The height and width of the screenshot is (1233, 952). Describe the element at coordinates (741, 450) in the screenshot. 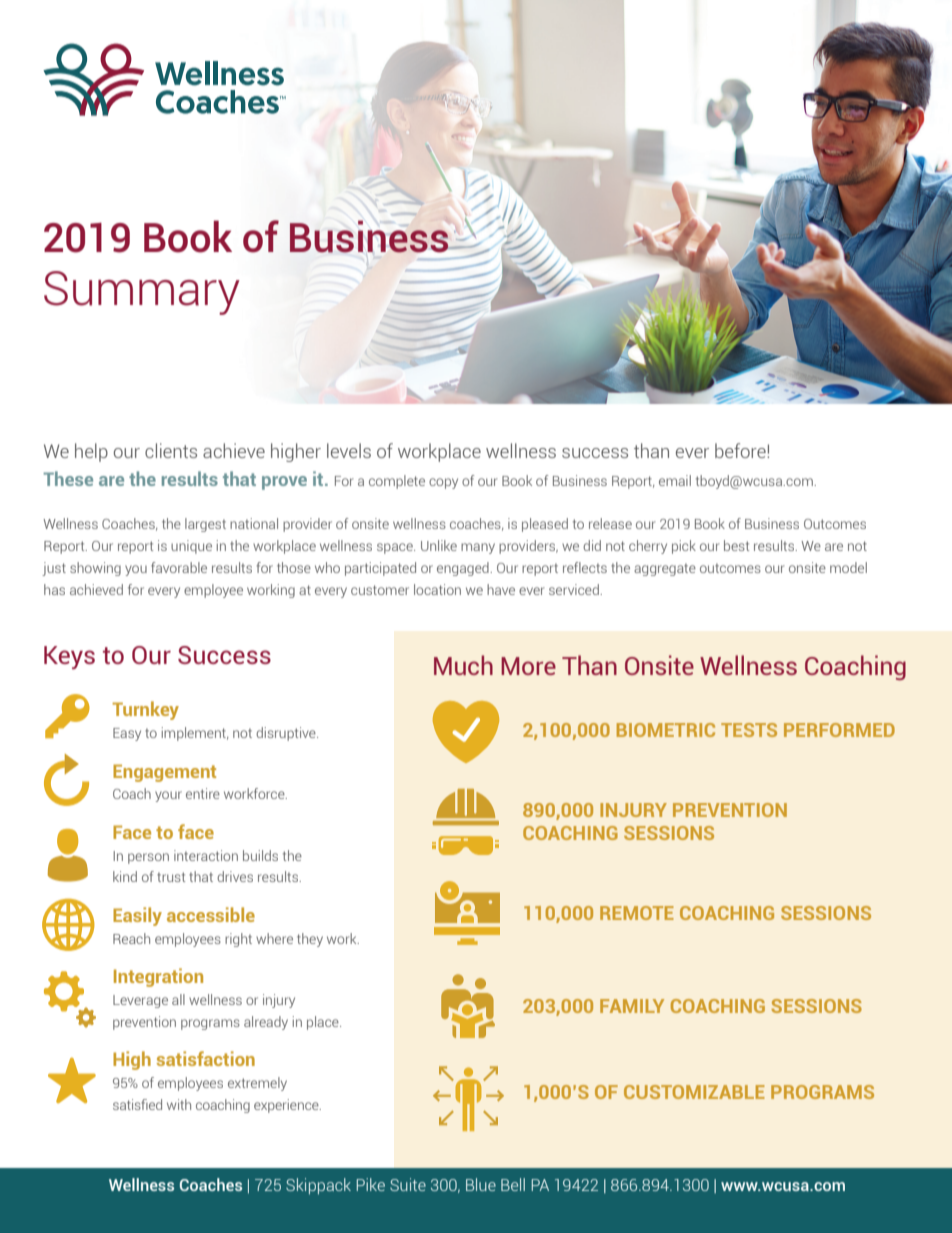

I see `before` at that location.
